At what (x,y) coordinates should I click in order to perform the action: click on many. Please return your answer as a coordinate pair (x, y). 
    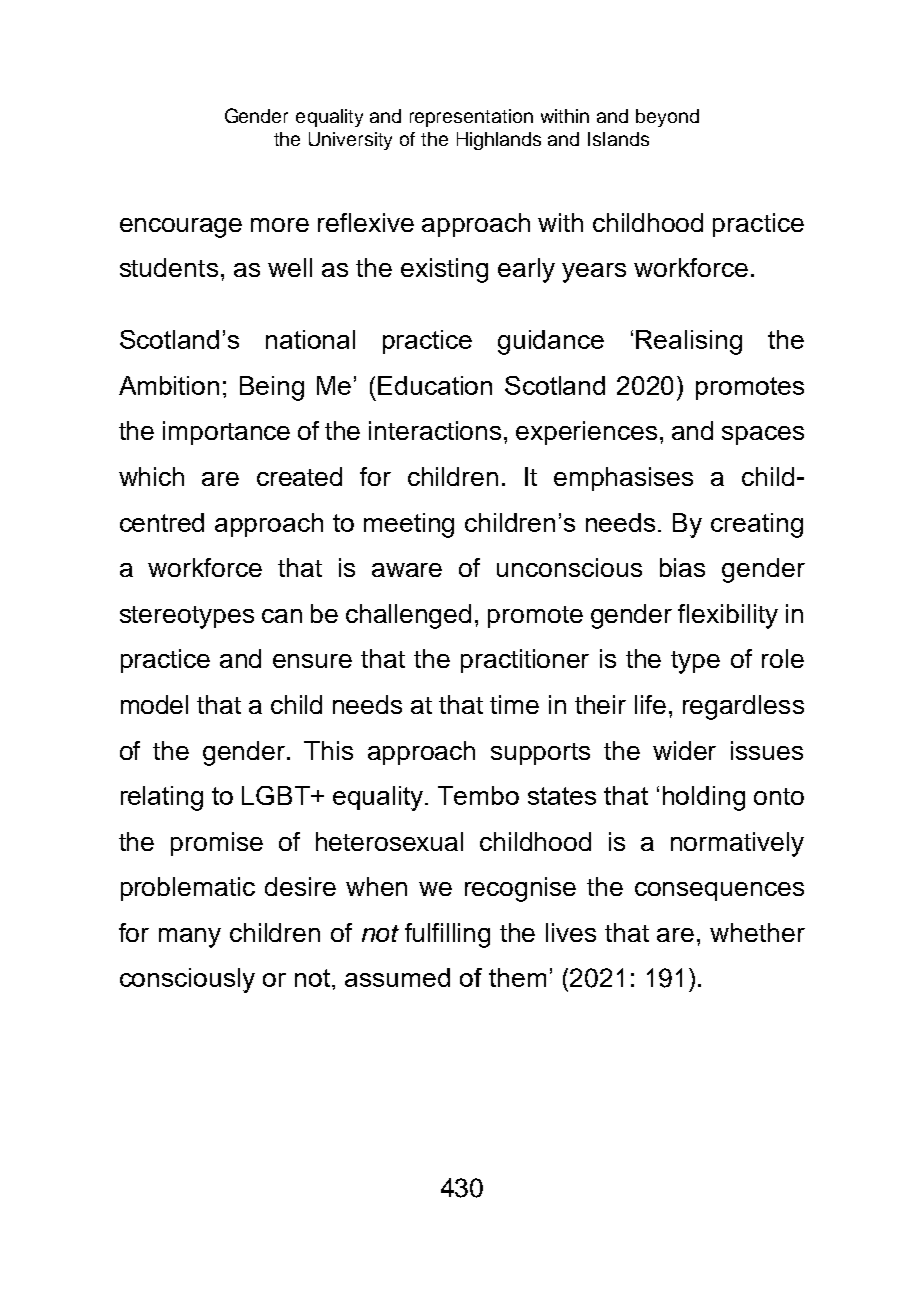
    Looking at the image, I should click on (190, 938).
